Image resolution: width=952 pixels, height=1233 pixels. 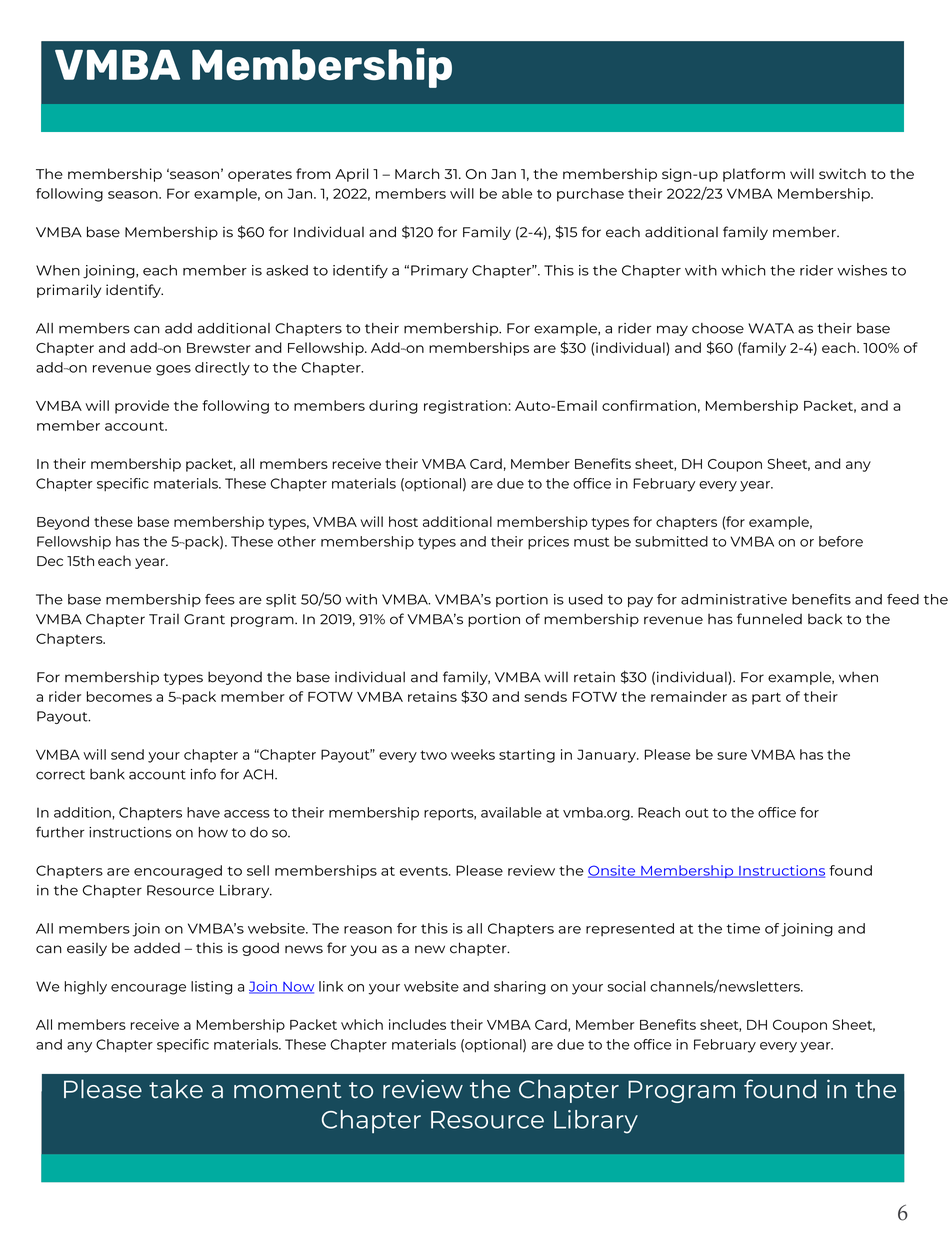 I want to click on back, so click(x=825, y=619).
